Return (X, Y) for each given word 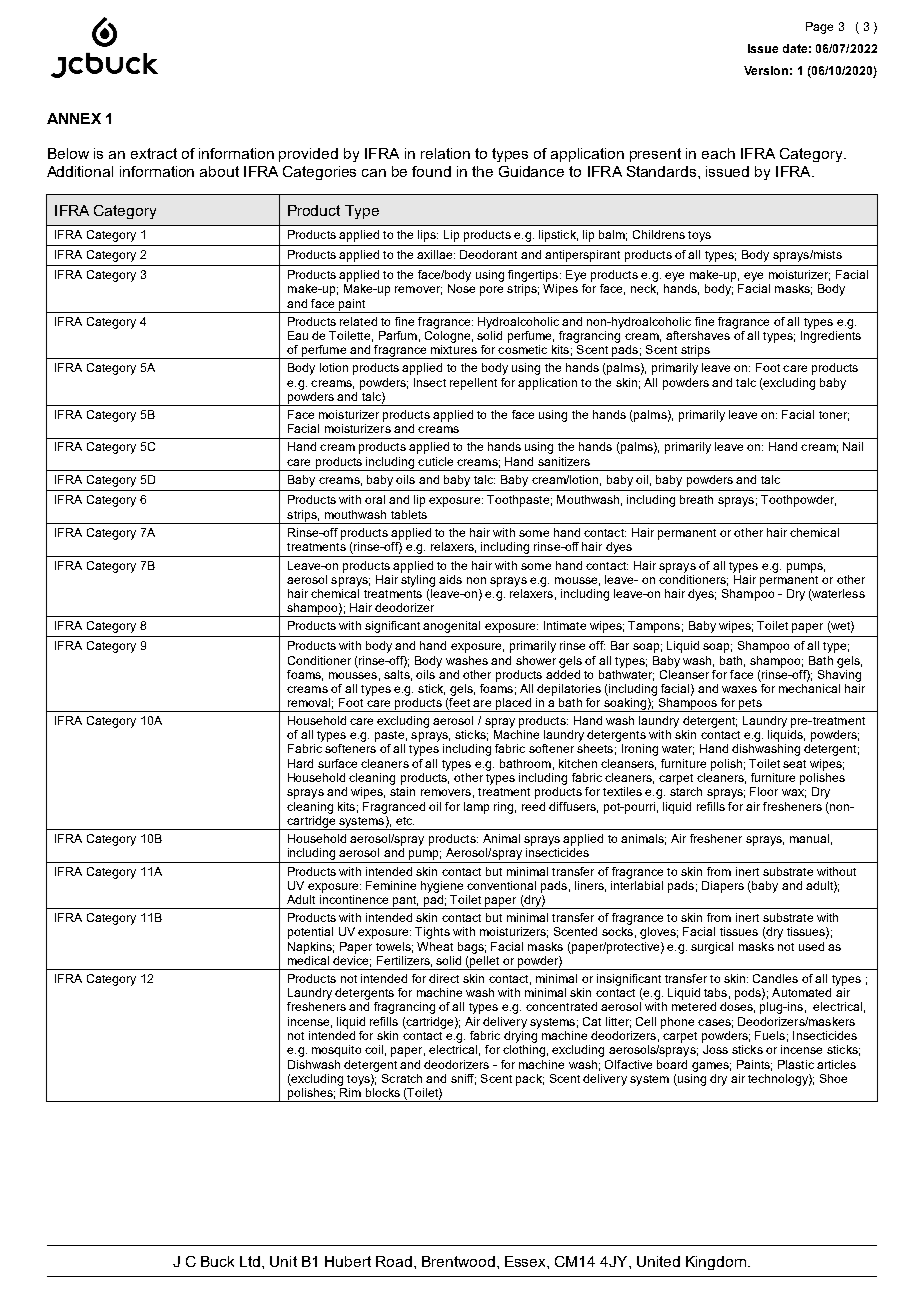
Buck (217, 1261)
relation (445, 153)
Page (819, 28)
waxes (739, 689)
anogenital (451, 627)
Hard (300, 763)
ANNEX (74, 118)
